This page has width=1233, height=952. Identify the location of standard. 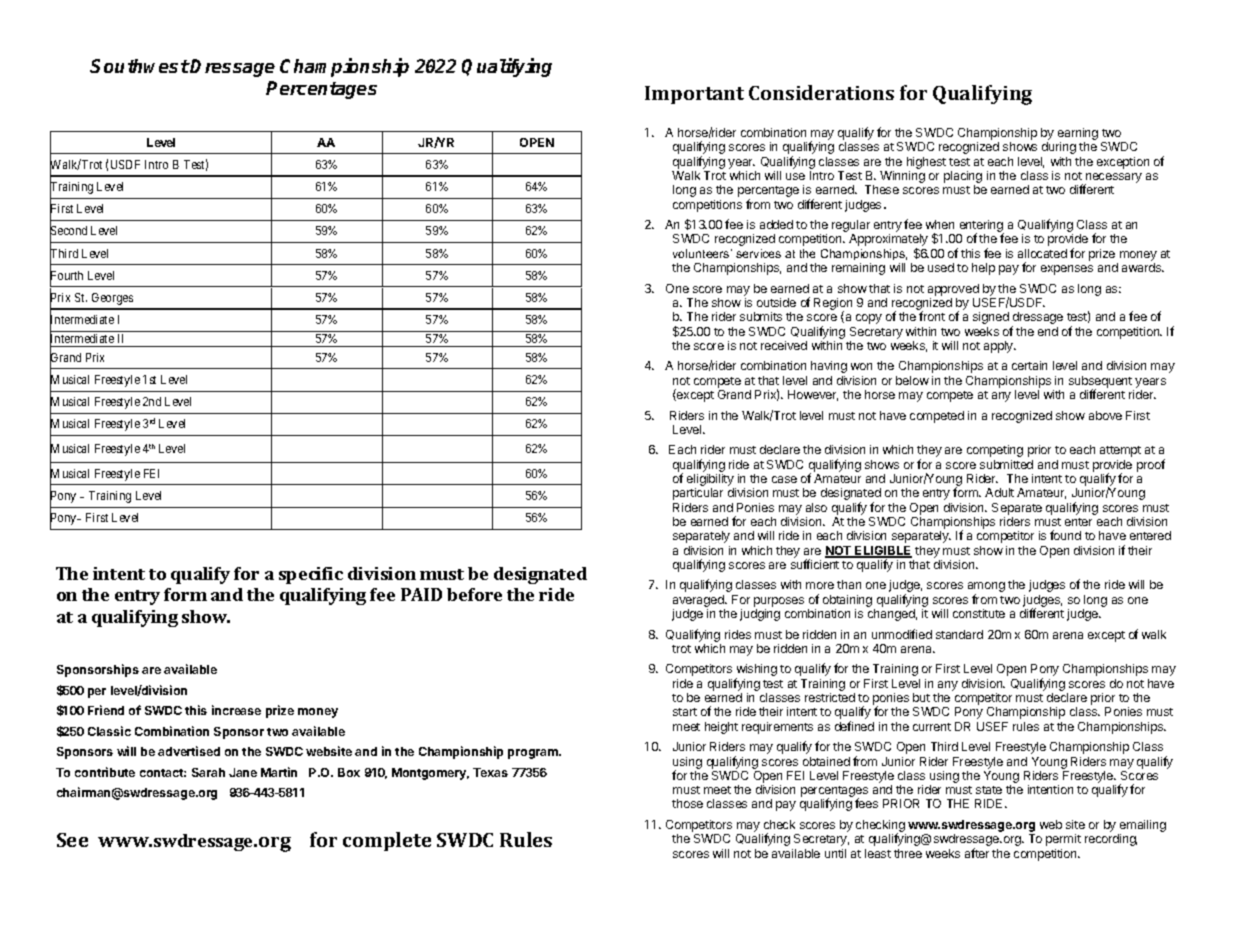
(959, 634).
